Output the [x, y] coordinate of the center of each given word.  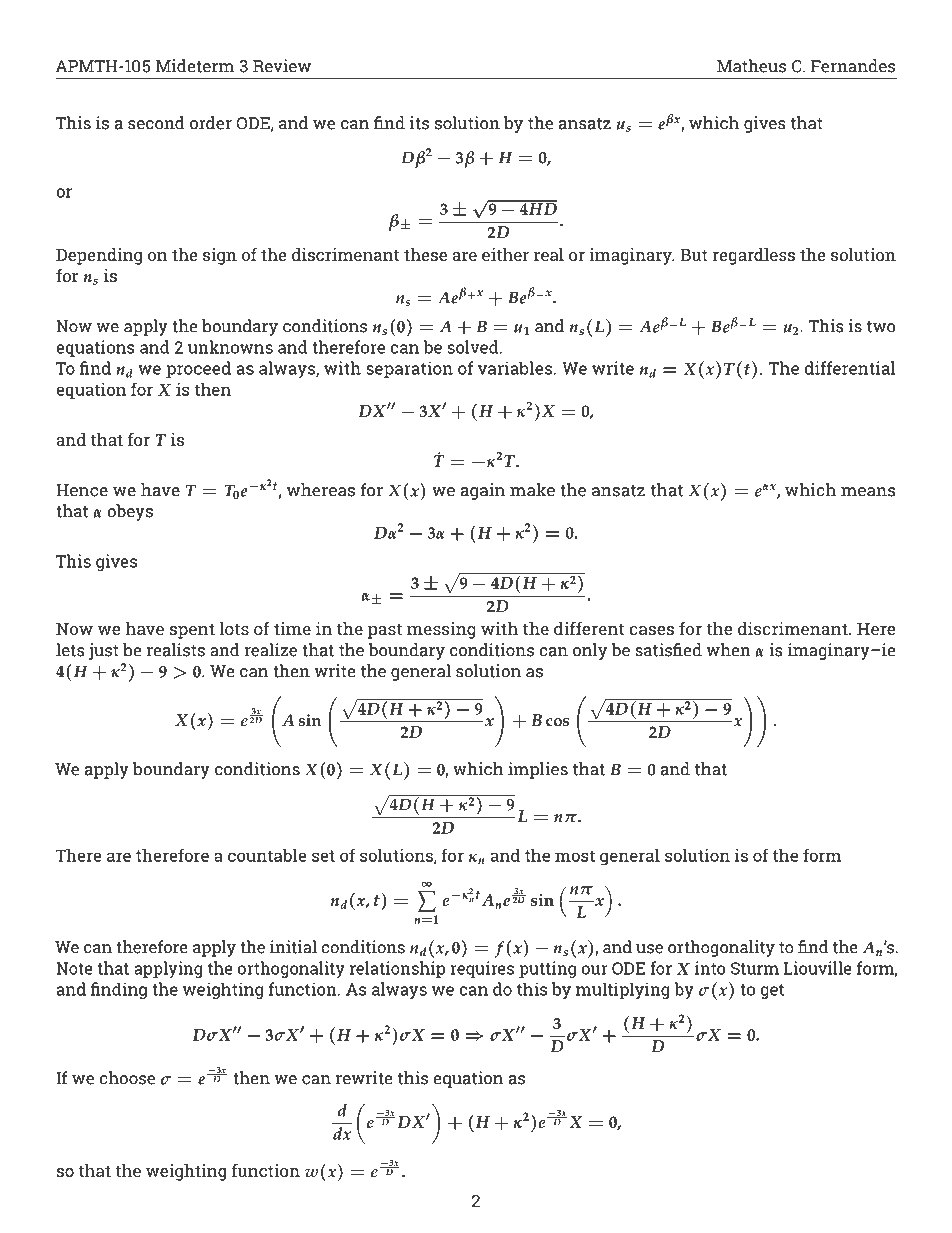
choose [127, 1078]
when [729, 650]
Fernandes [853, 66]
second [156, 123]
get [772, 991]
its [419, 123]
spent [192, 631]
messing [441, 630]
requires [482, 969]
